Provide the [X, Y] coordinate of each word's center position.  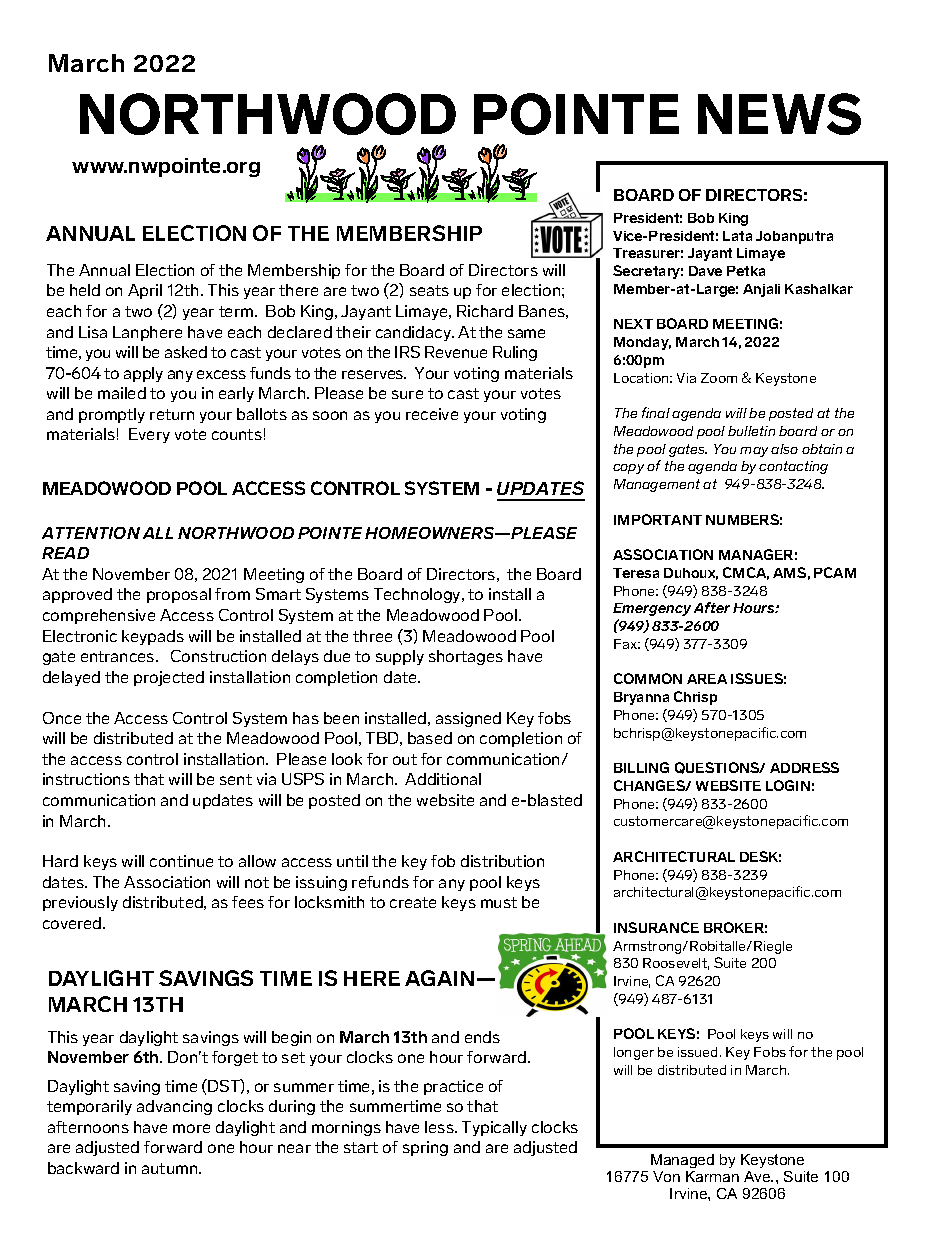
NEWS [779, 114]
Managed [682, 1161]
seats [429, 290]
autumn [171, 1168]
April [145, 291]
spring [425, 1148]
